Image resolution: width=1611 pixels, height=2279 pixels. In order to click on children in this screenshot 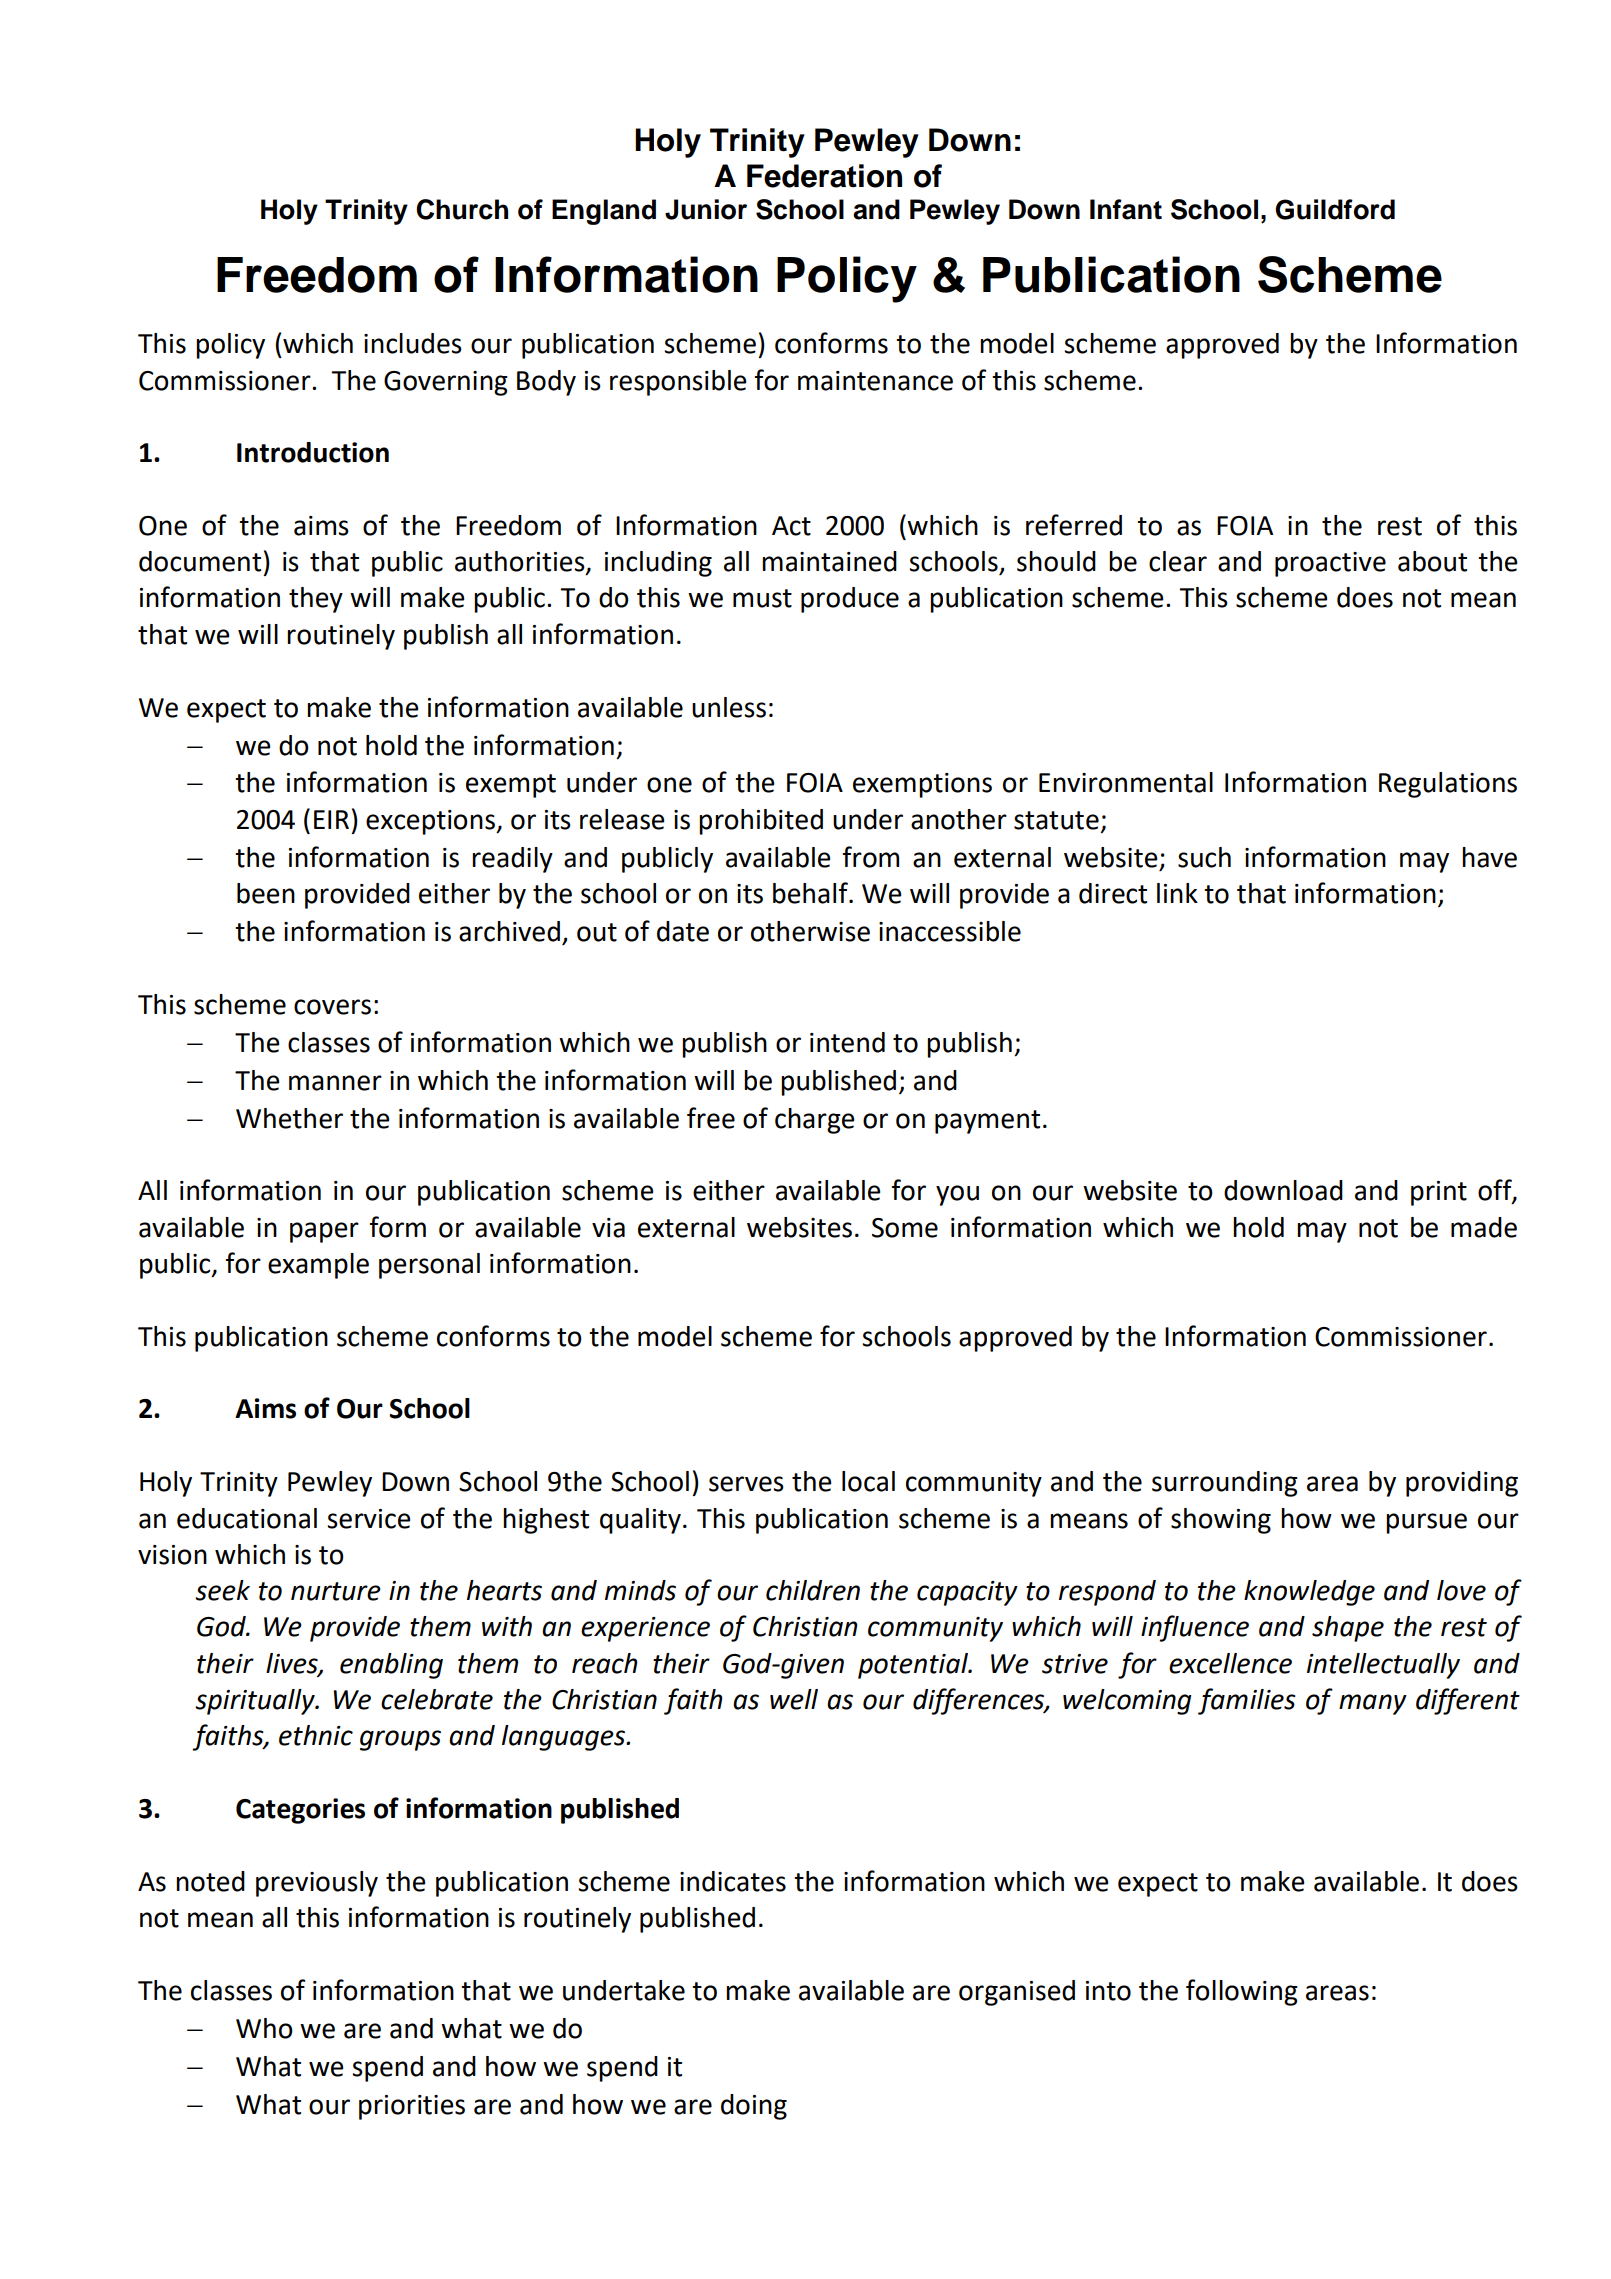, I will do `click(813, 1590)`.
